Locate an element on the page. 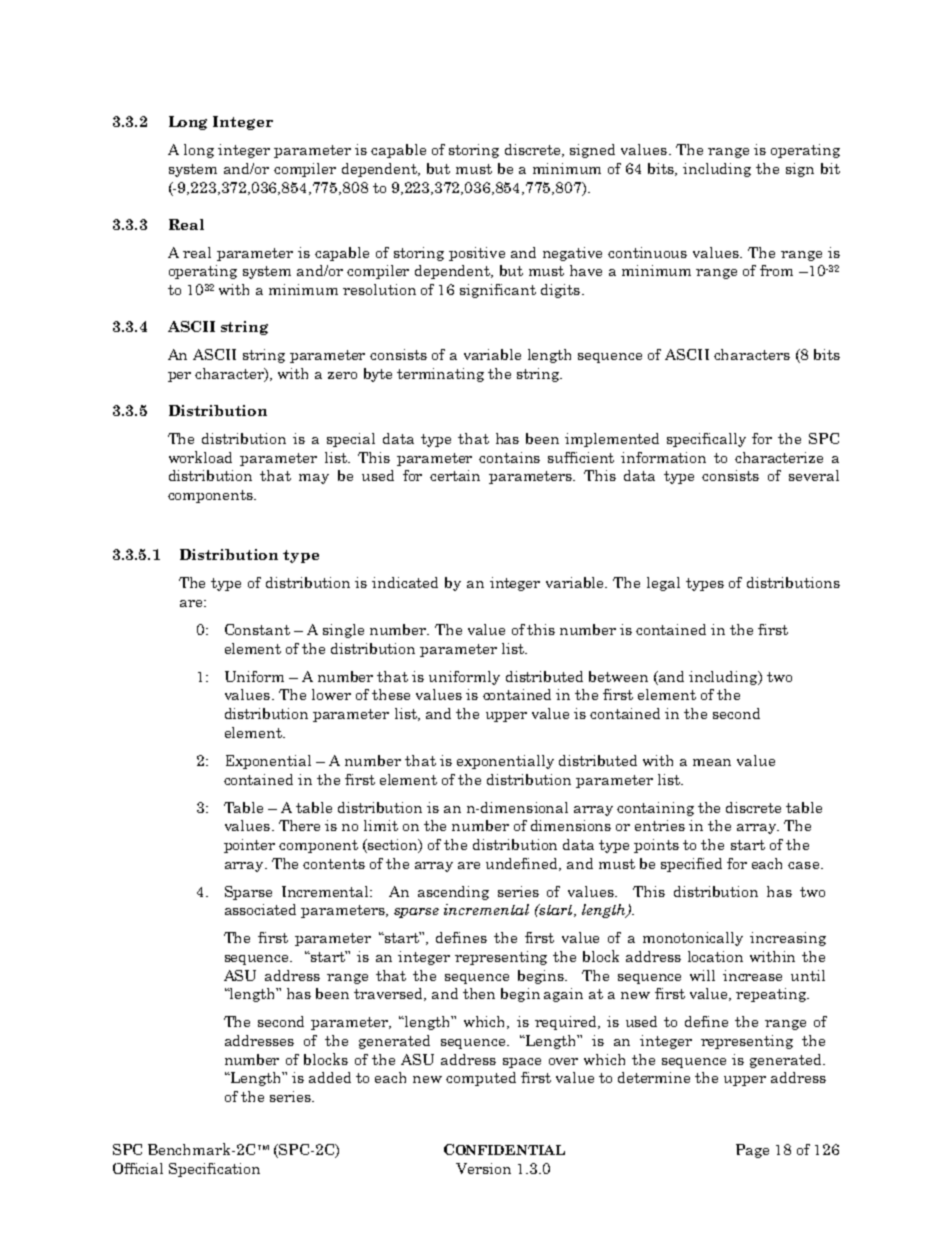 The width and height of the page is (952, 1233). associated is located at coordinates (260, 909).
